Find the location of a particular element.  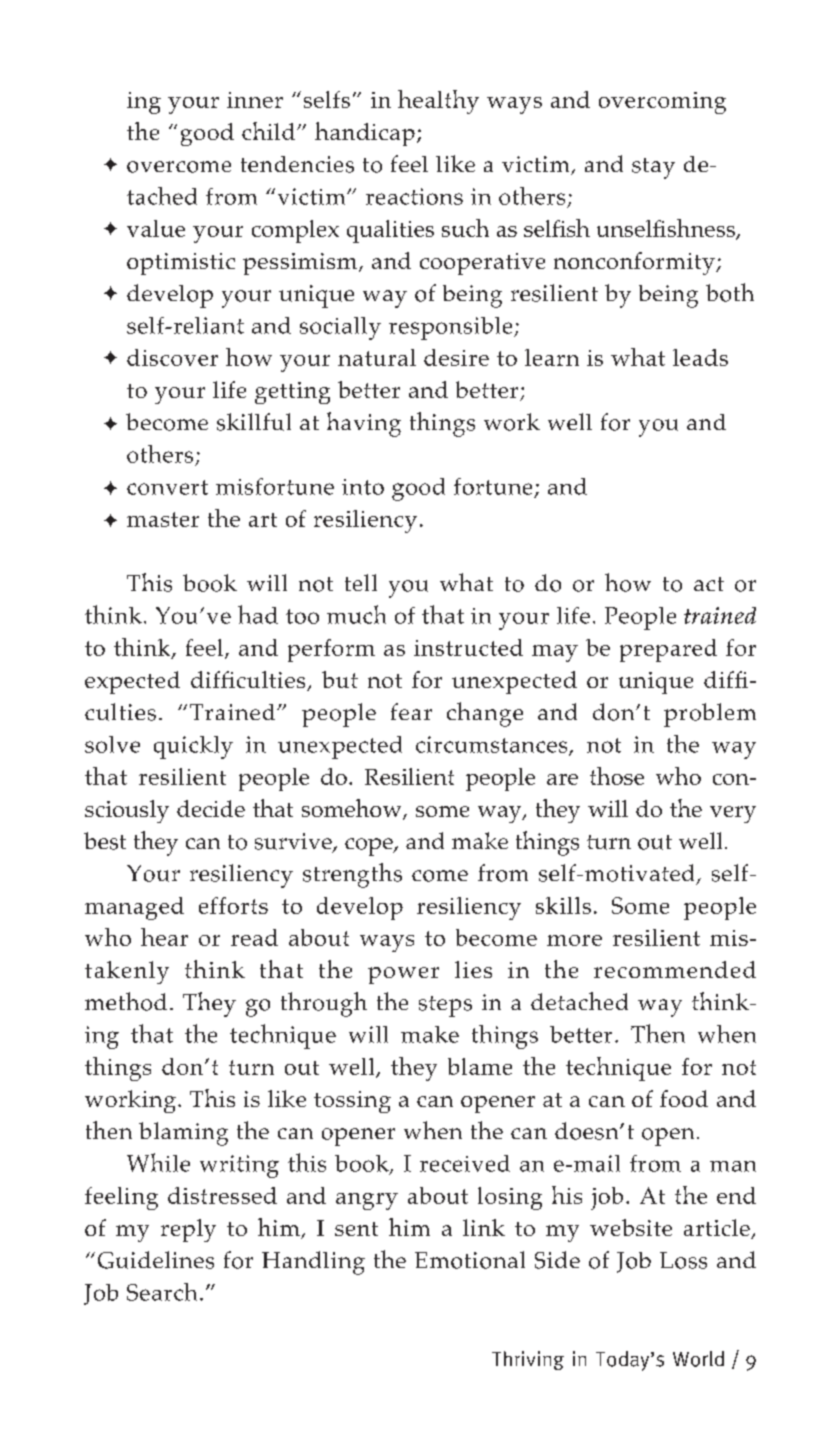

healthy is located at coordinates (438, 102).
